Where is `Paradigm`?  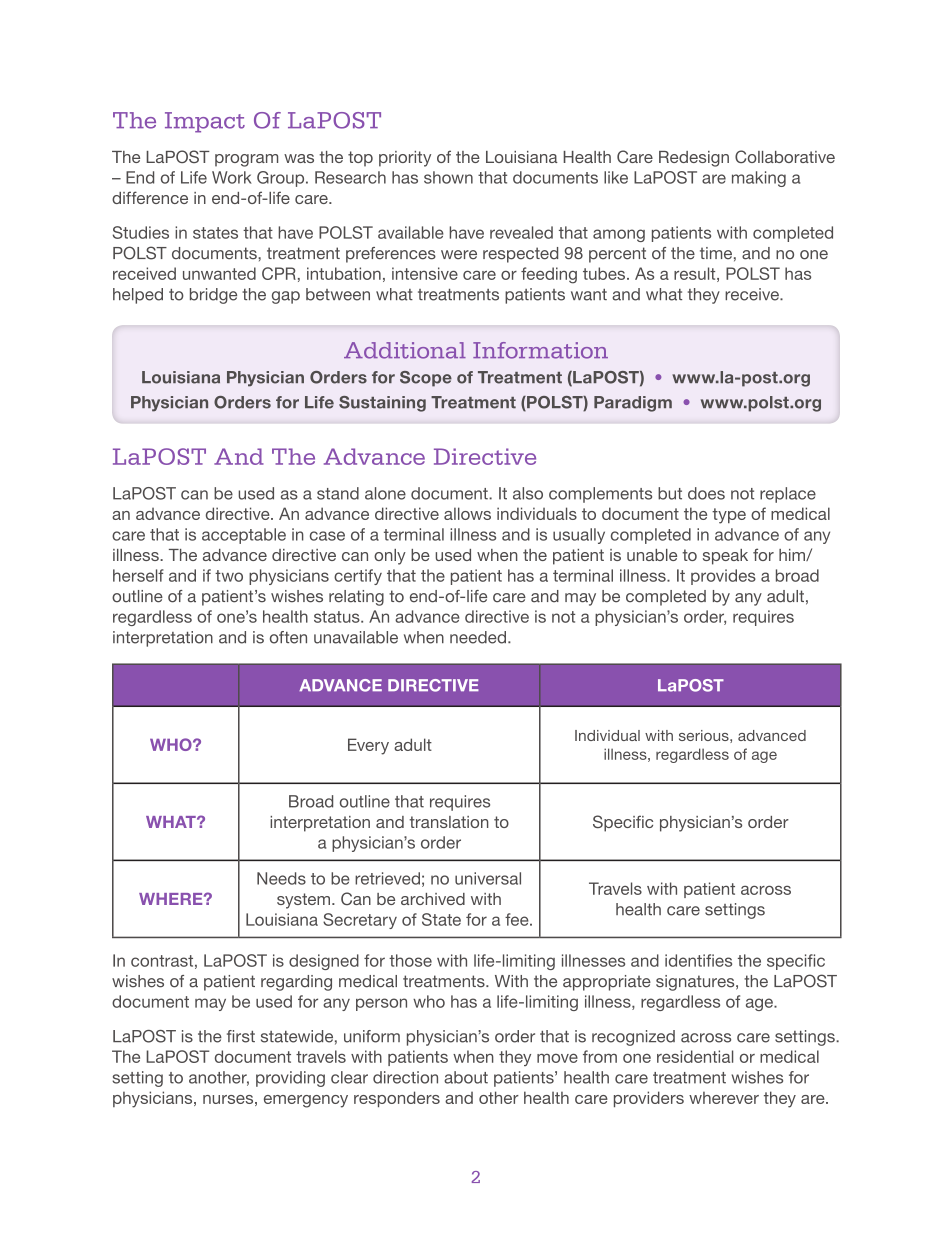
Paradigm is located at coordinates (633, 404).
